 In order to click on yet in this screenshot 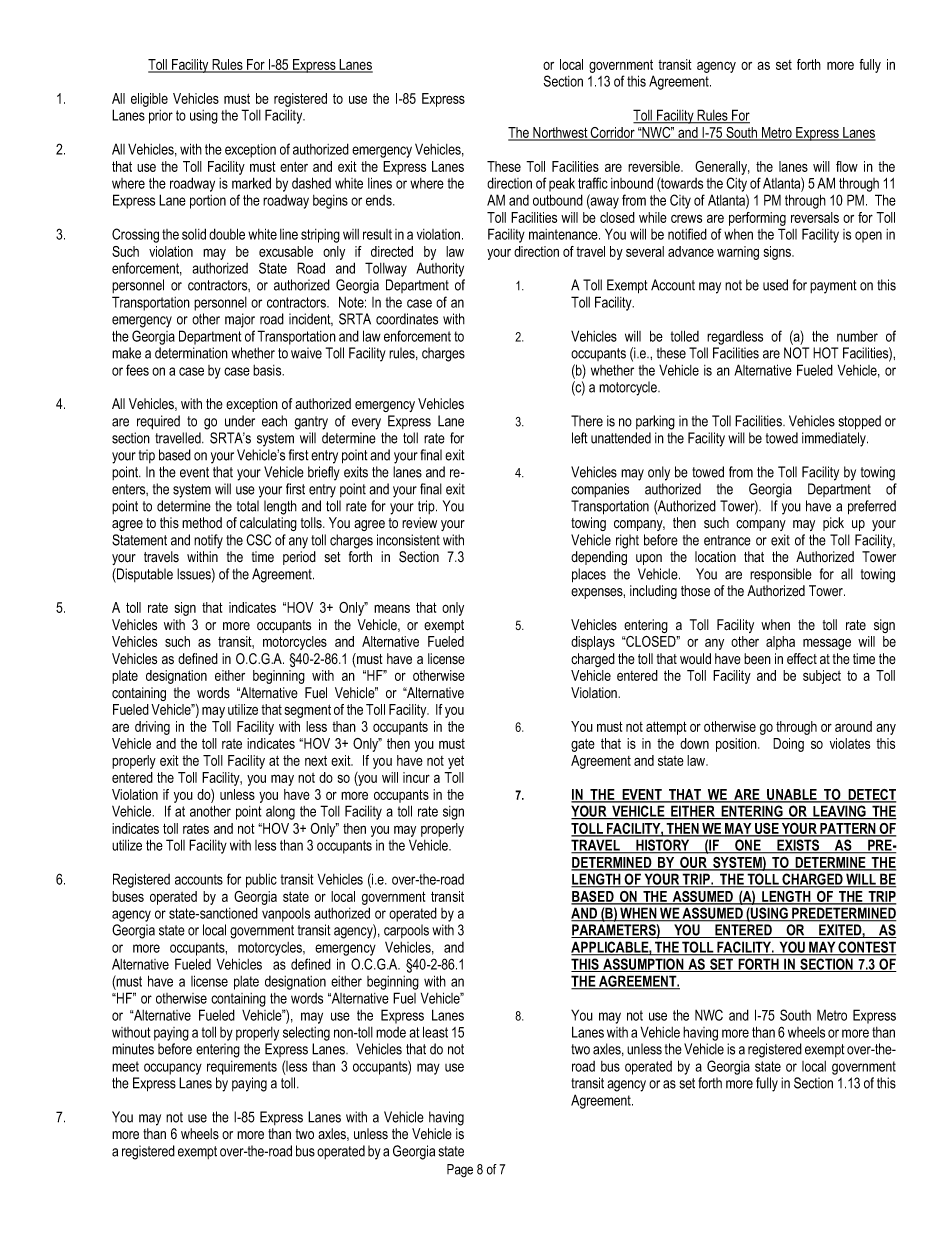, I will do `click(456, 762)`.
